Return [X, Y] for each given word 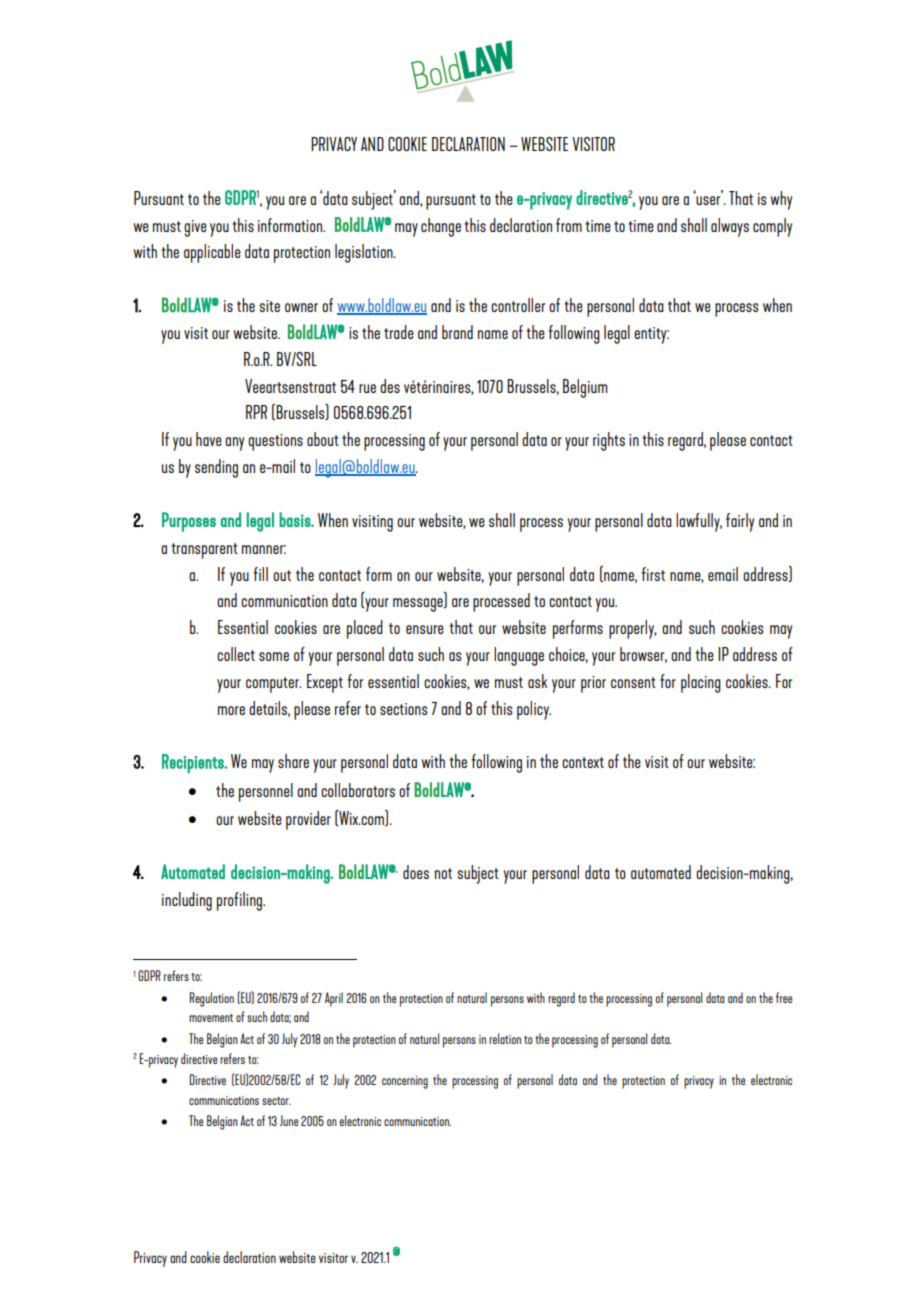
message [419, 605]
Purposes [189, 522]
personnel [266, 792]
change [441, 227]
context [583, 762]
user [709, 199]
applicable [212, 253]
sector [276, 1101]
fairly [740, 522]
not [443, 873]
